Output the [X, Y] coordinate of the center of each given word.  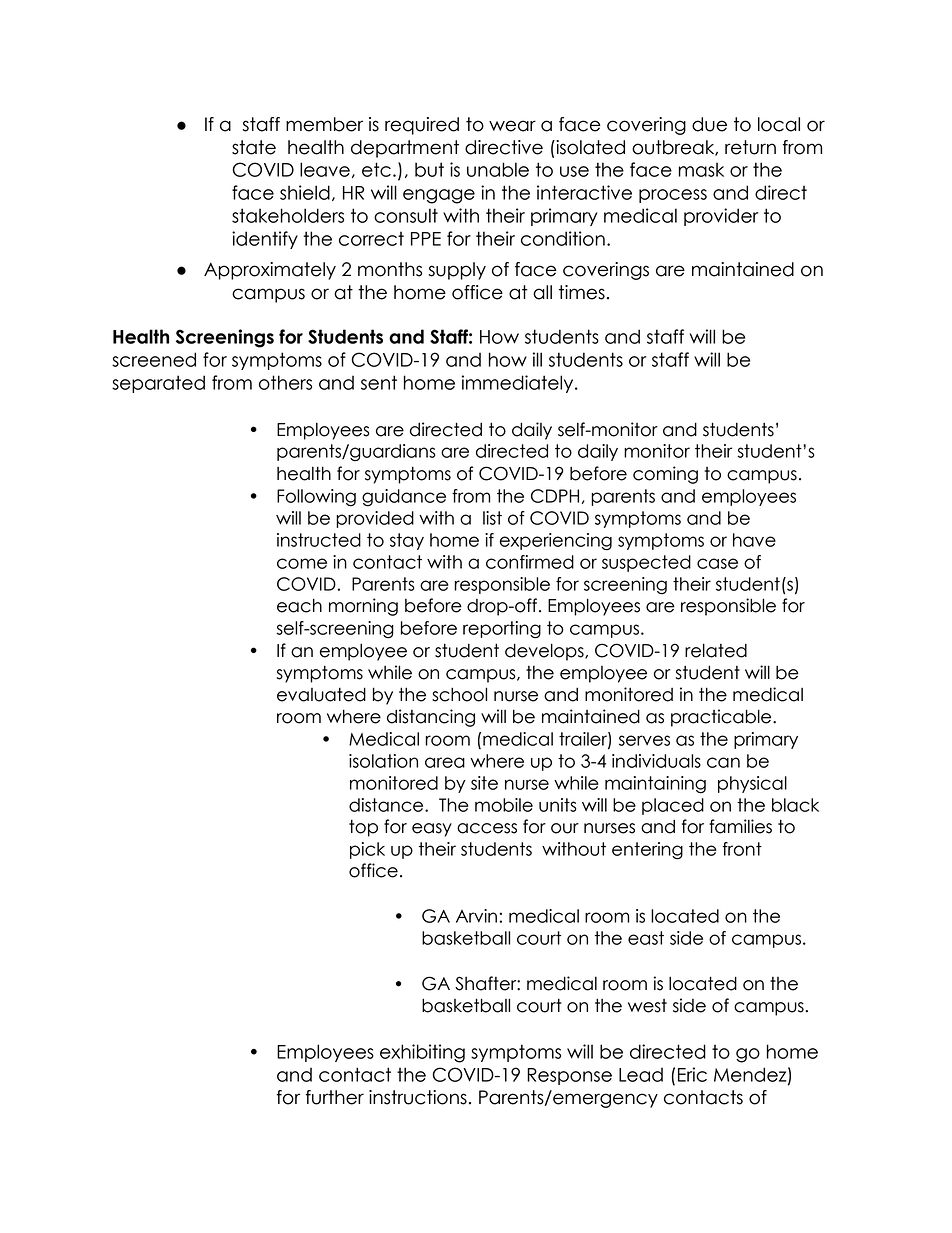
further [335, 1097]
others [285, 382]
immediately [519, 384]
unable [498, 169]
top [363, 828]
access [487, 828]
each [299, 605]
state [254, 147]
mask [701, 169]
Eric [692, 1074]
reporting [502, 630]
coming [665, 475]
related [716, 650]
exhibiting [422, 1053]
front [742, 849]
